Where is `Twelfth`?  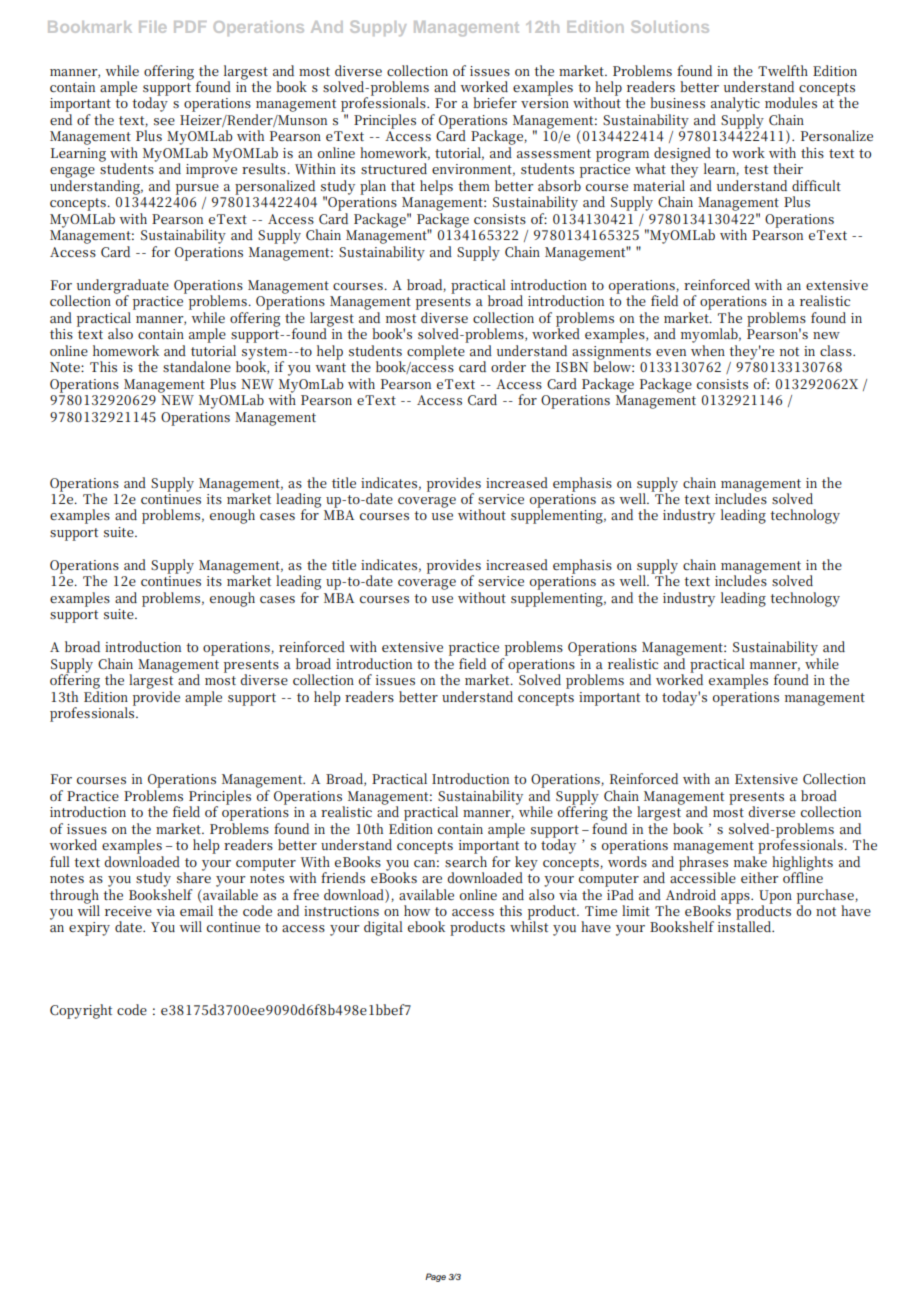
Twelfth is located at coordinates (783, 70).
